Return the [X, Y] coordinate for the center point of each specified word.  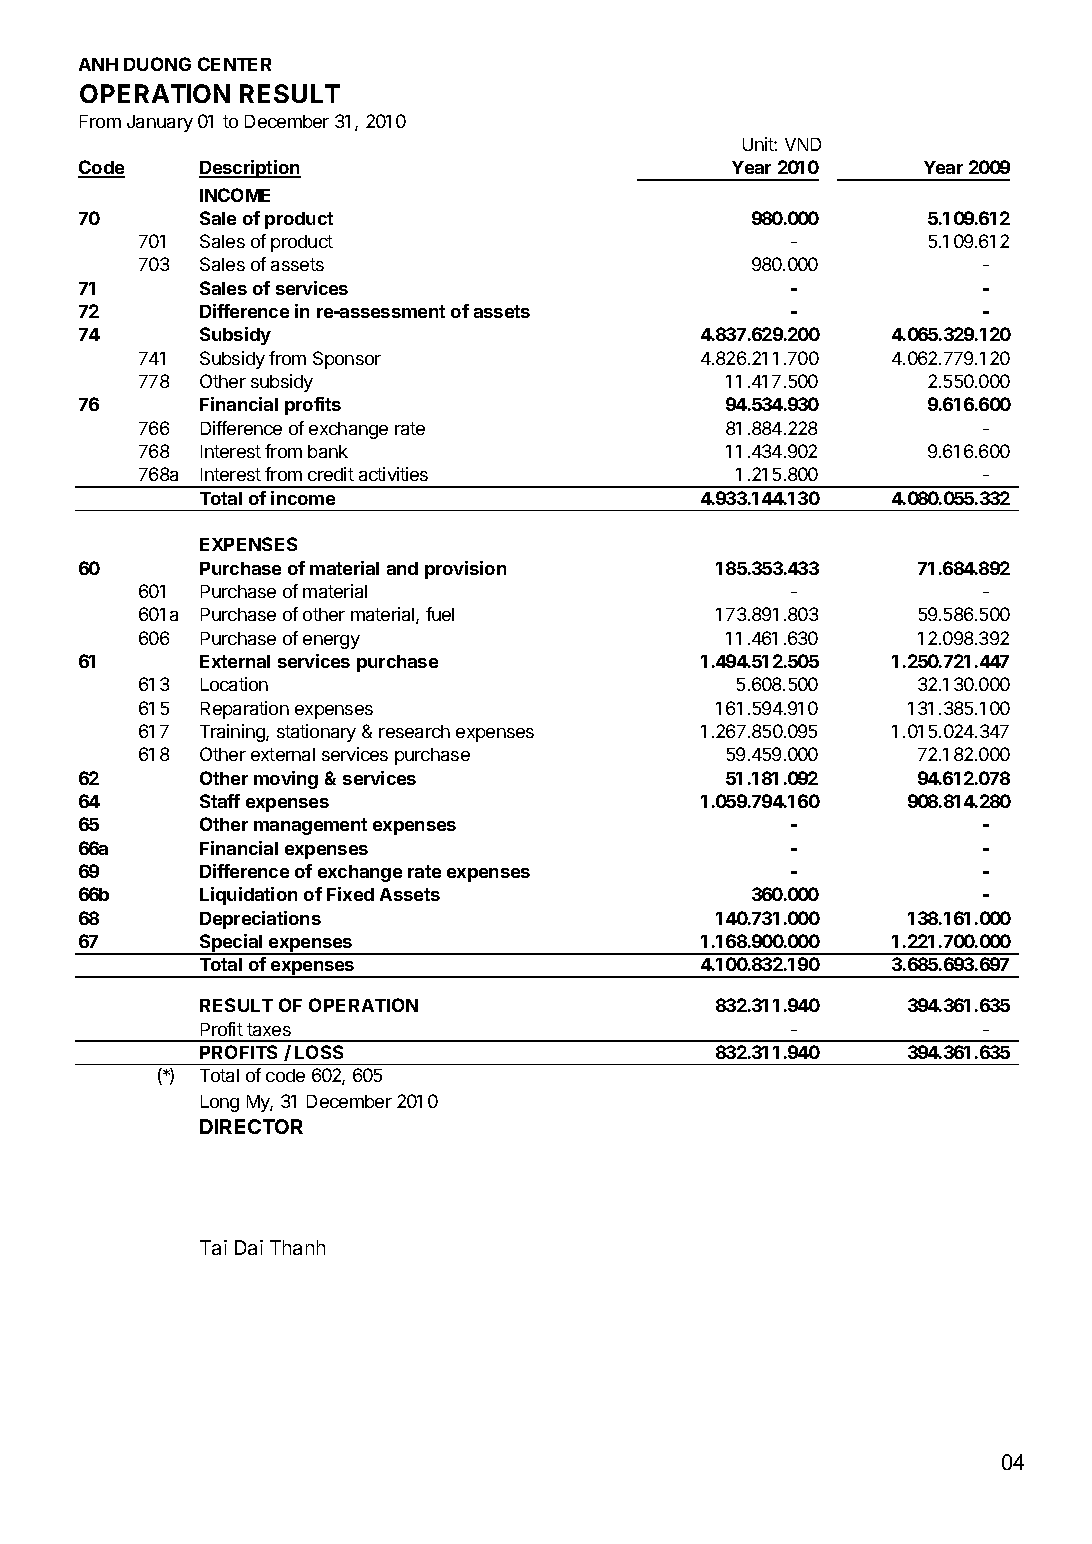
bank [328, 451]
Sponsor [347, 360]
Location [234, 684]
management [310, 826]
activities [393, 474]
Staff [220, 801]
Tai [213, 1247]
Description [250, 169]
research [414, 731]
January [160, 123]
